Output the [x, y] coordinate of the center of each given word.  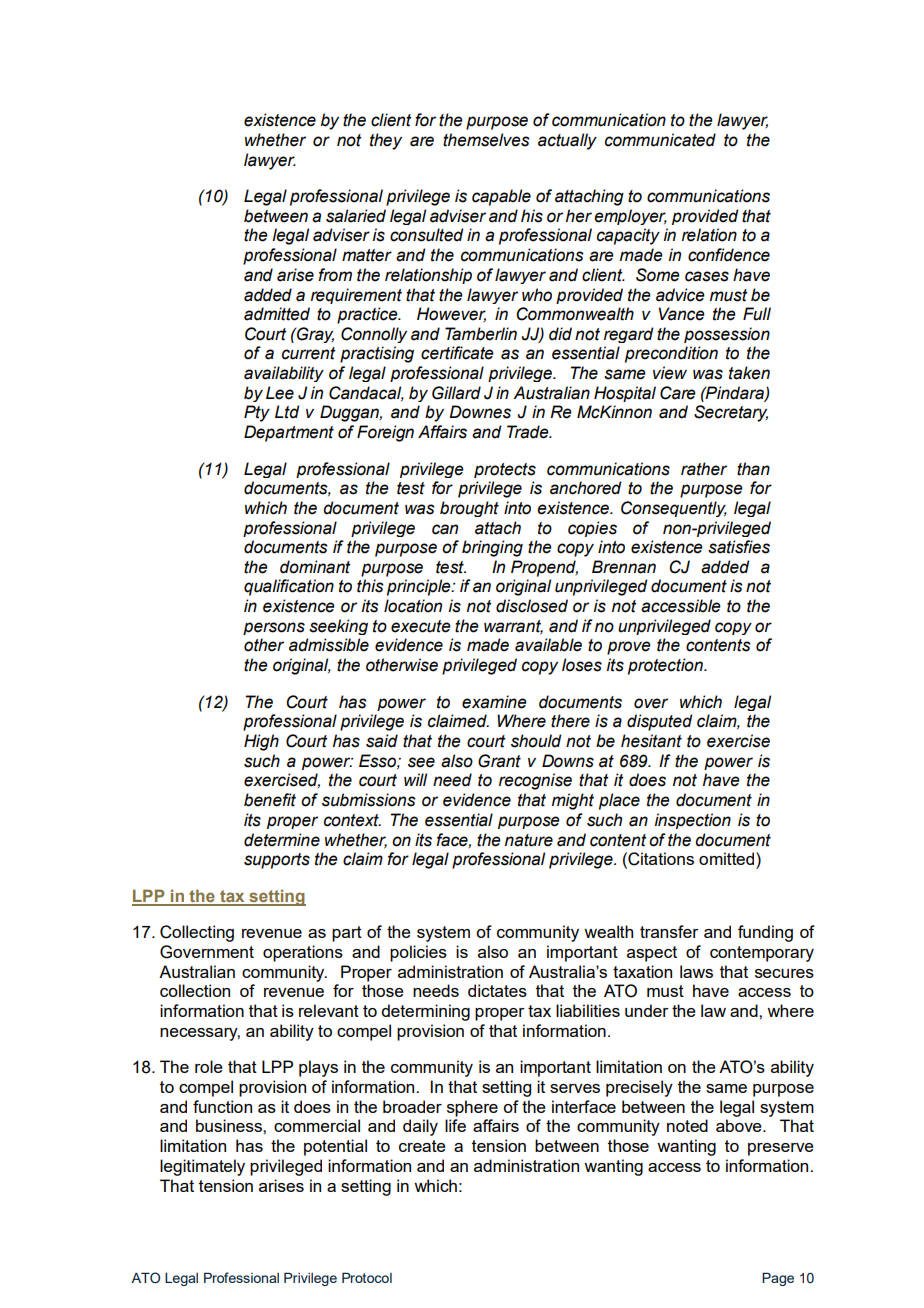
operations [303, 953]
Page [778, 1279]
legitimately [202, 1167]
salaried [356, 216]
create [422, 1146]
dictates [497, 990]
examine [494, 702]
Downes [480, 412]
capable [501, 197]
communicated [660, 140]
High [261, 742]
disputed [660, 722]
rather [704, 469]
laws [696, 971]
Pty [257, 413]
